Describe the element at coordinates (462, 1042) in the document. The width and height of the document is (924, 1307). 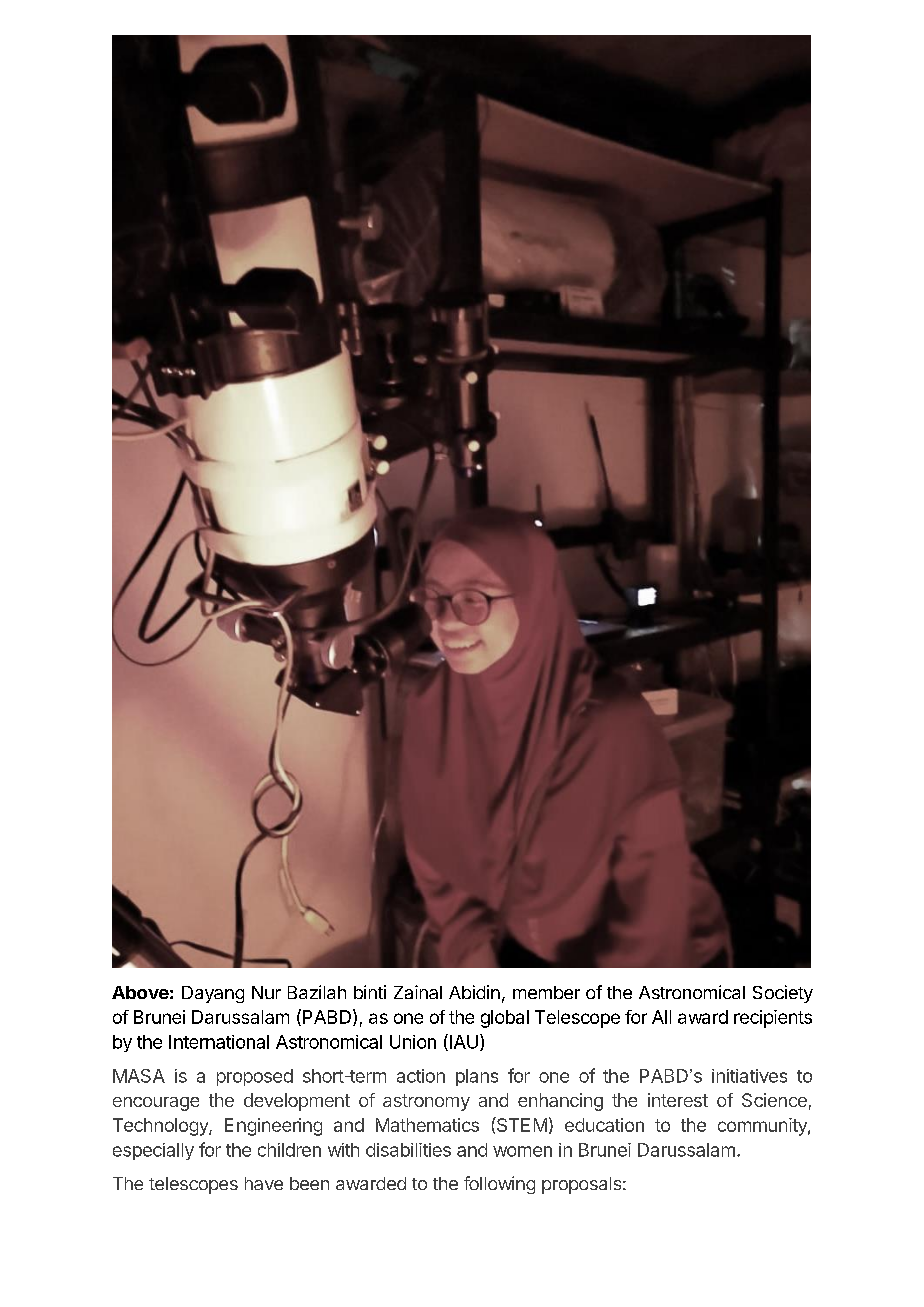
I see `IAU` at that location.
